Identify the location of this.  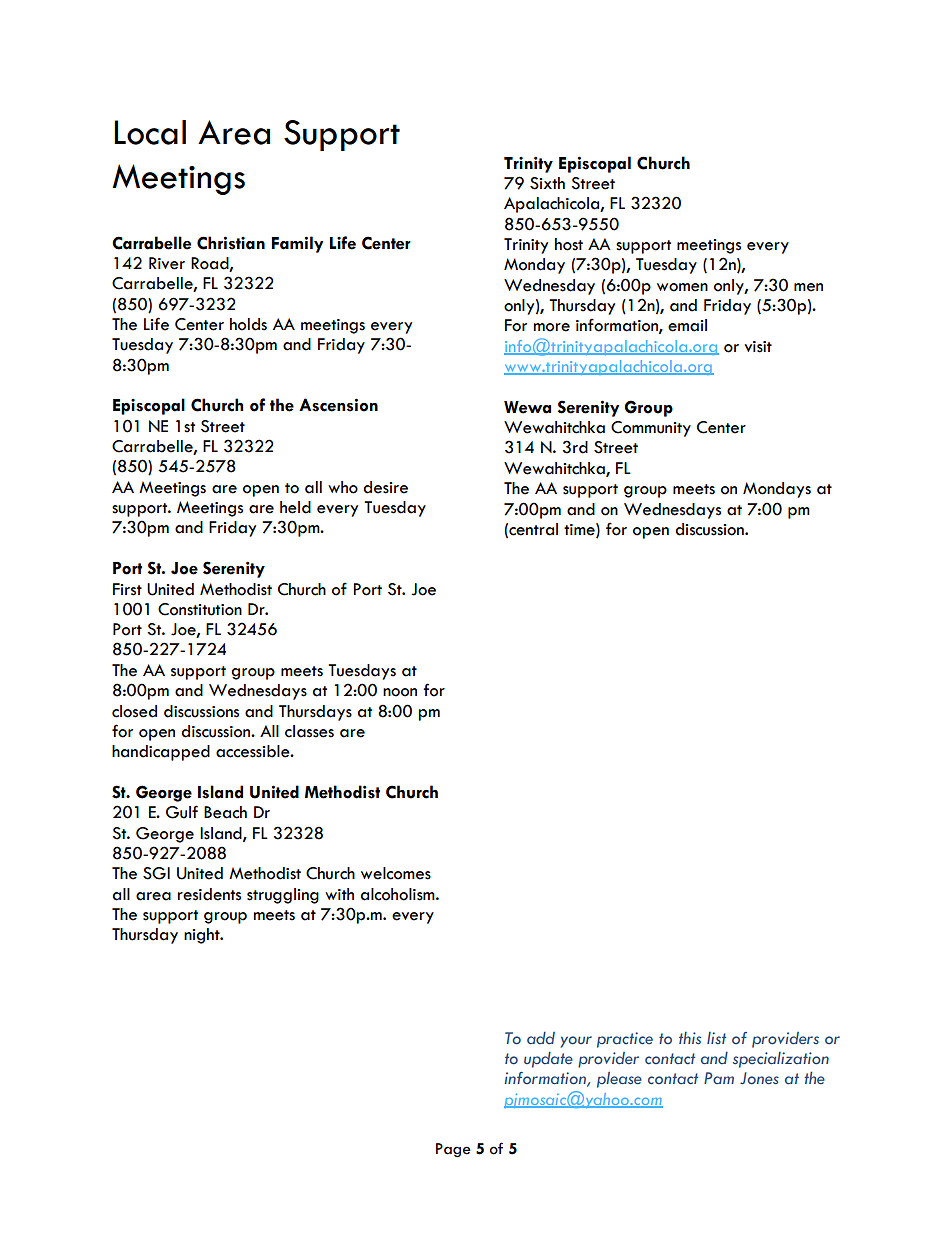
(690, 1038).
